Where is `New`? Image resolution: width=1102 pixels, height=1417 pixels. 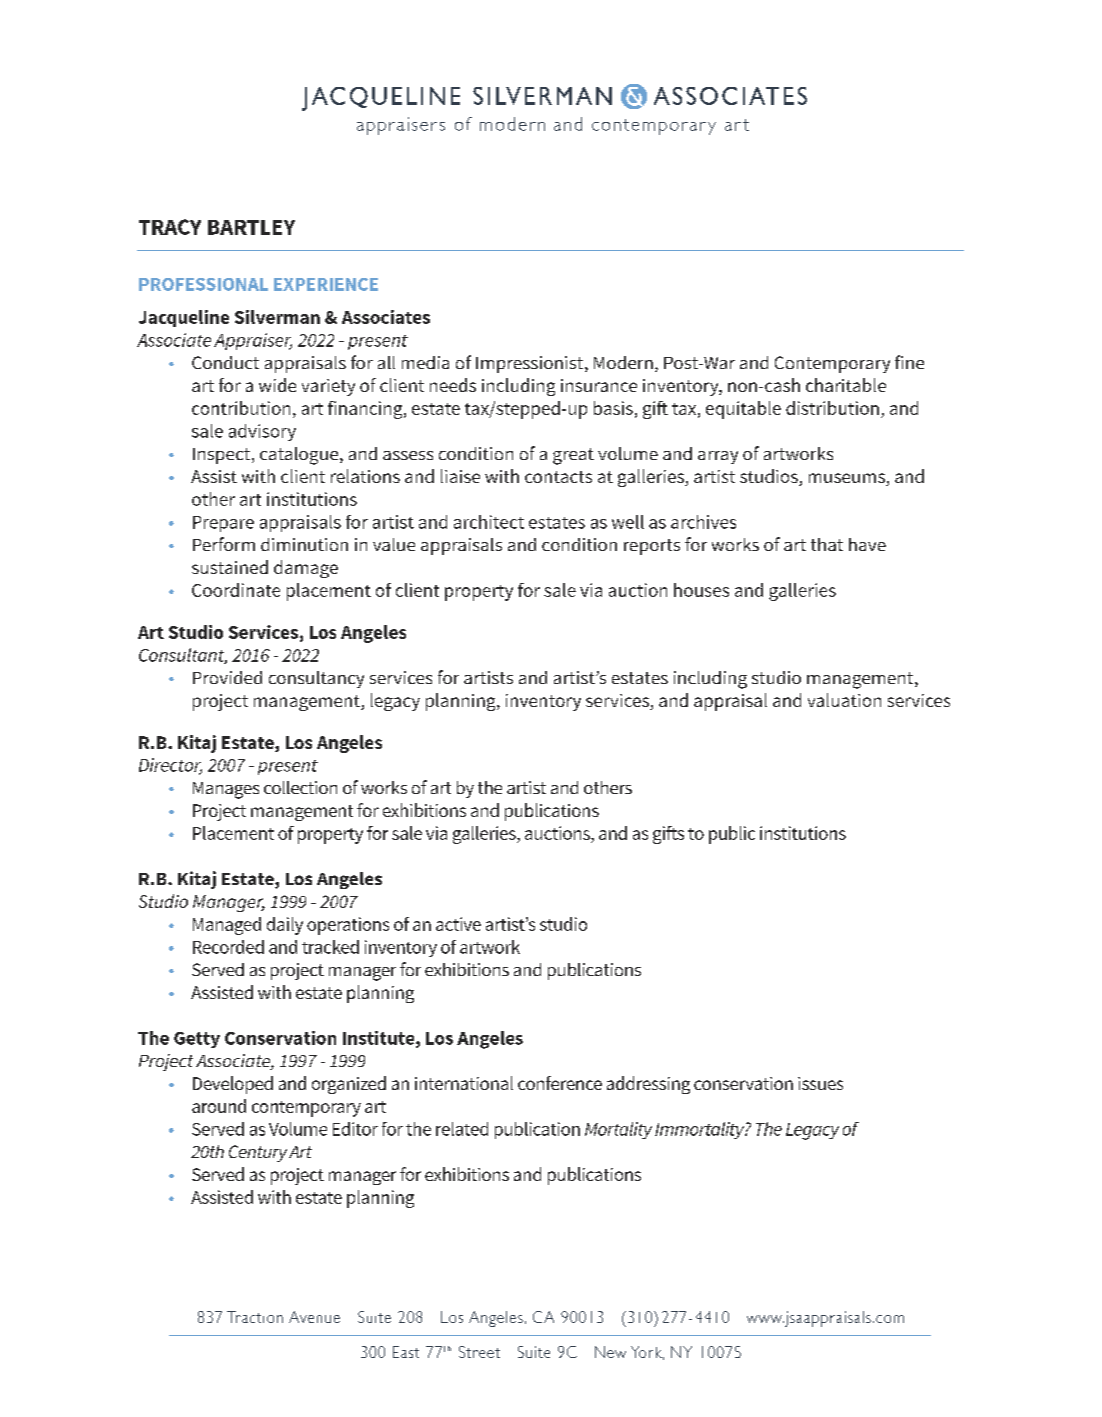 New is located at coordinates (610, 1352).
